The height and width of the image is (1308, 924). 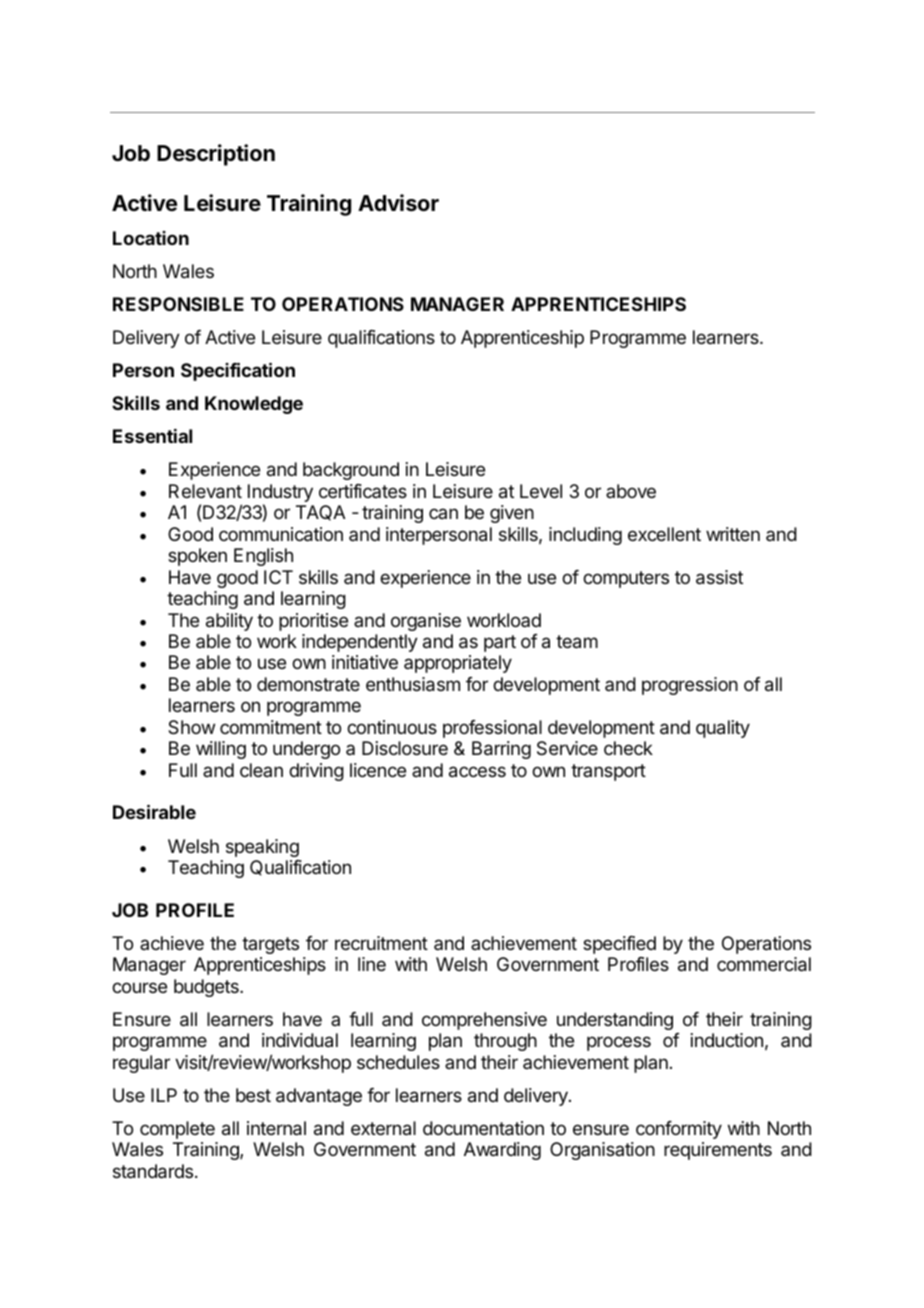 I want to click on complete, so click(x=177, y=1130).
